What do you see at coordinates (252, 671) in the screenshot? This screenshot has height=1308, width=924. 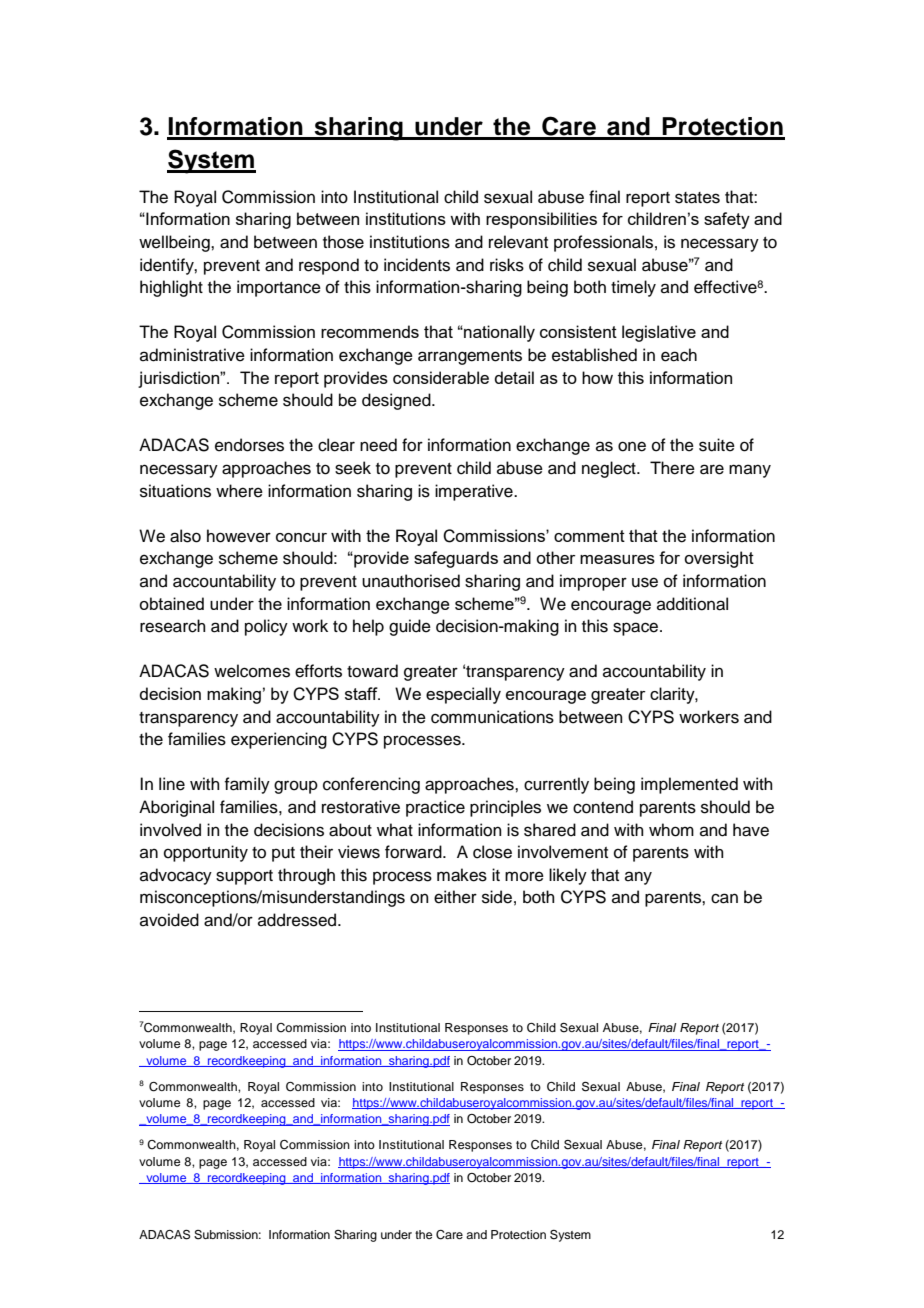 I see `welcomes` at bounding box center [252, 671].
